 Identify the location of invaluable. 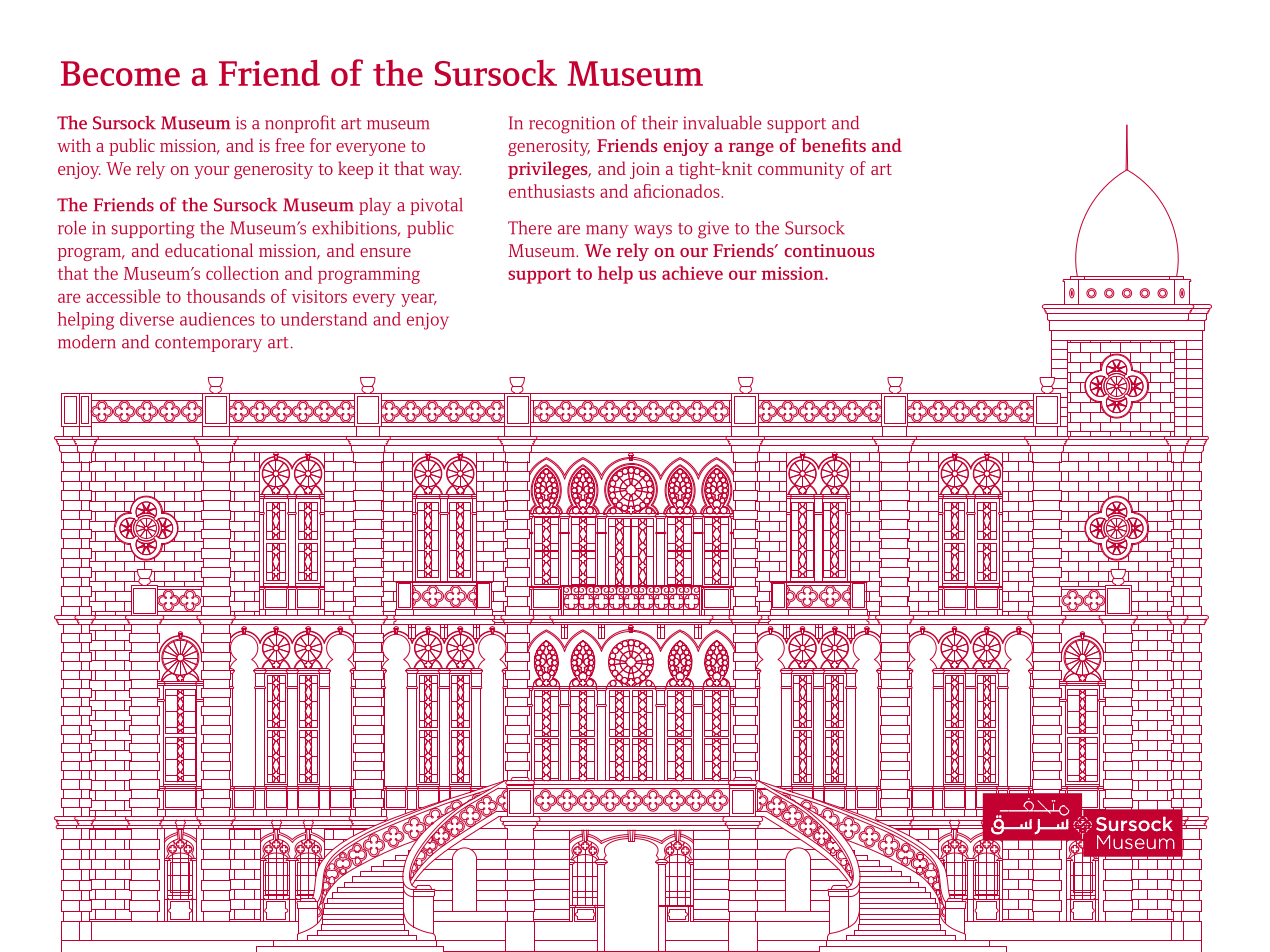
(722, 123).
